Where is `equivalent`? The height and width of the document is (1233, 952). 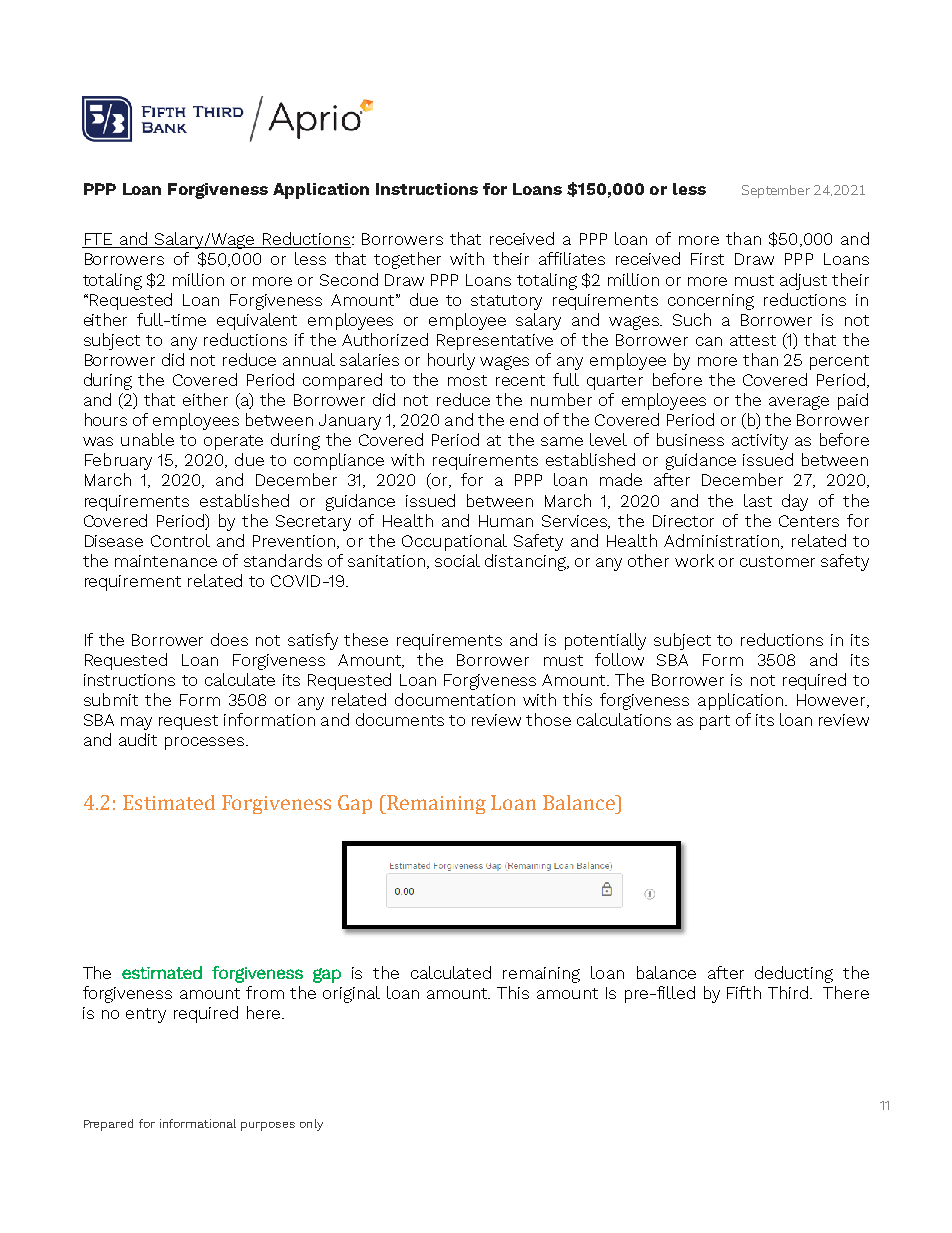 equivalent is located at coordinates (257, 321).
